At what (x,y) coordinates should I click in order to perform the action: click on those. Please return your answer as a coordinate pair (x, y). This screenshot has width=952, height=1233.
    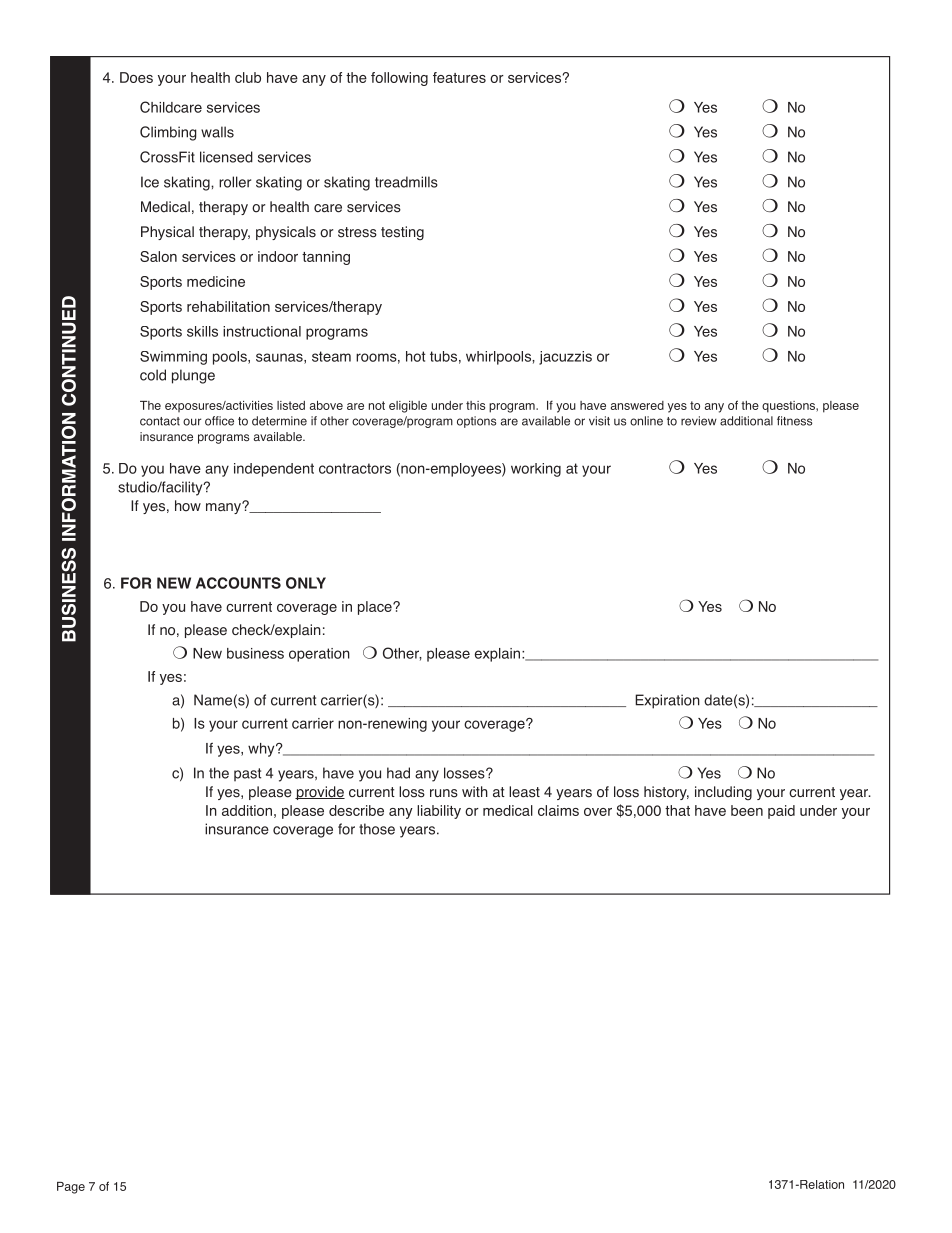
    Looking at the image, I should click on (377, 829).
